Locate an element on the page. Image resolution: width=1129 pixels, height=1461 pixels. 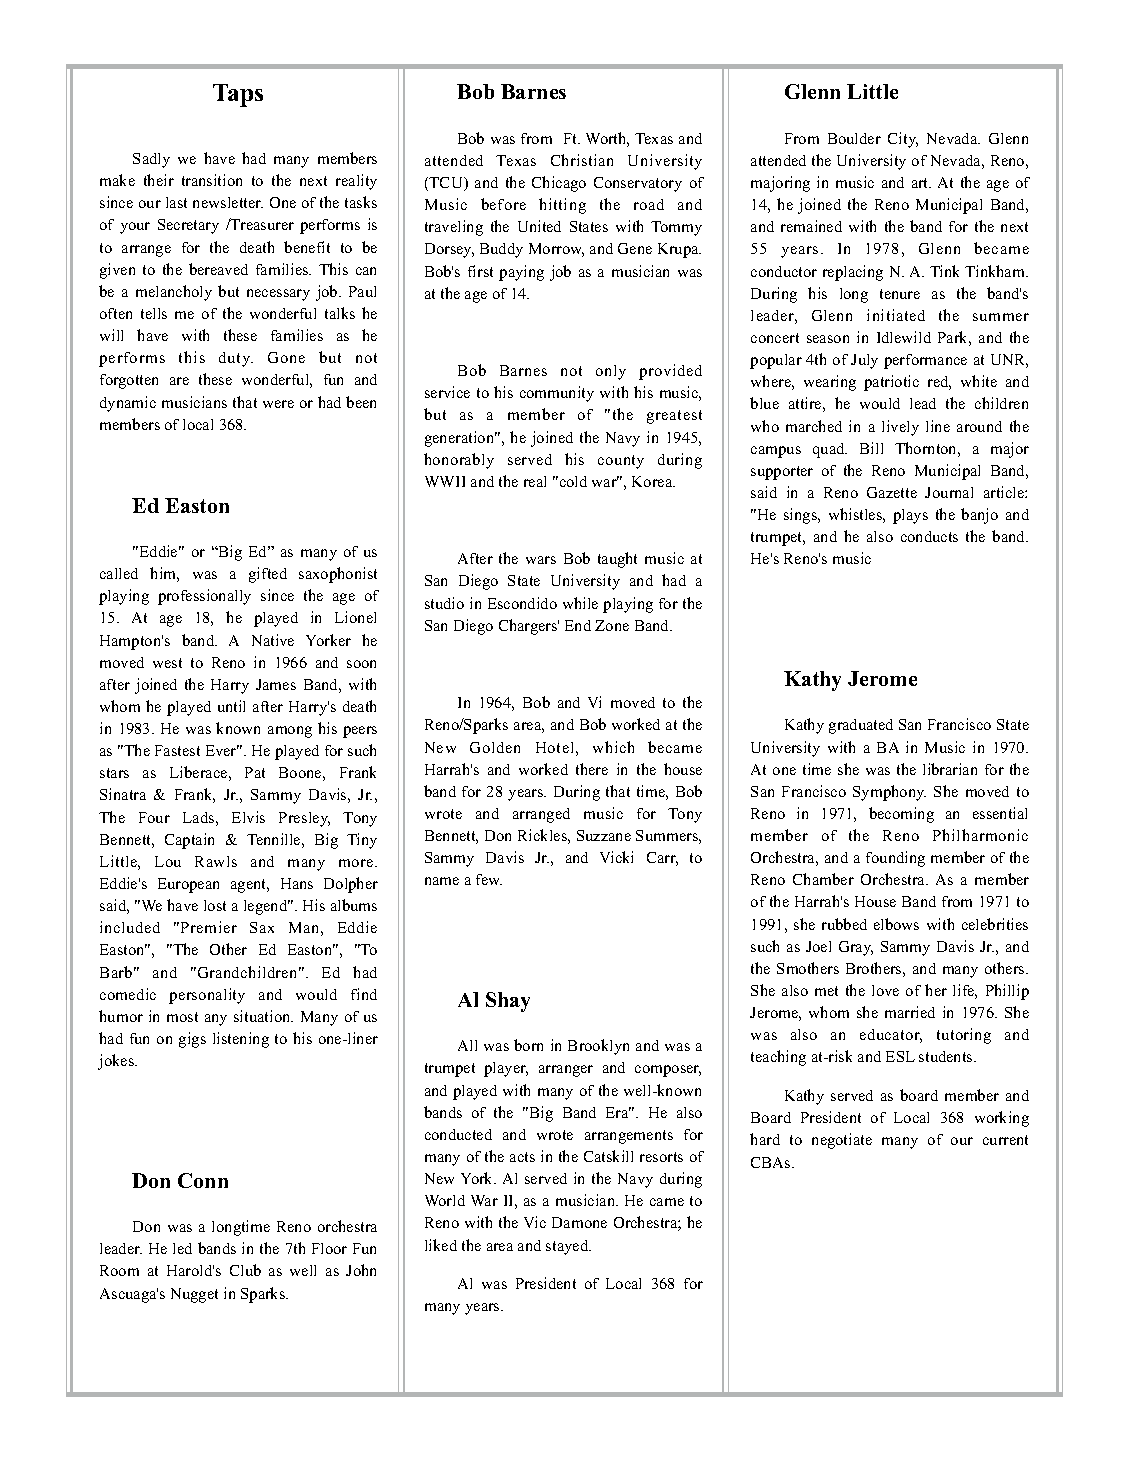
negotiate is located at coordinates (842, 1141).
